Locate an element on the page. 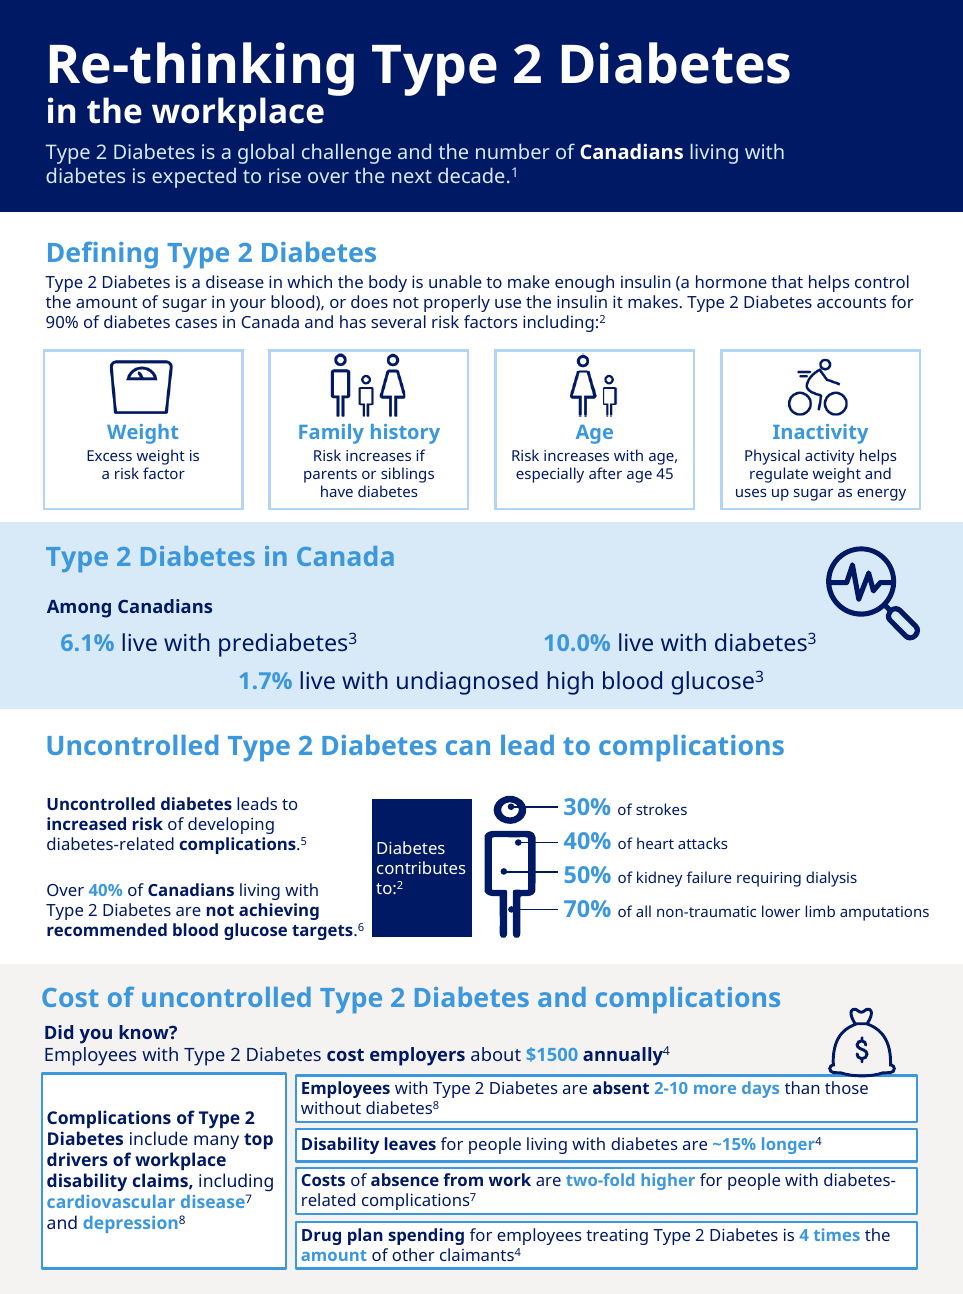  spending is located at coordinates (426, 1236).
